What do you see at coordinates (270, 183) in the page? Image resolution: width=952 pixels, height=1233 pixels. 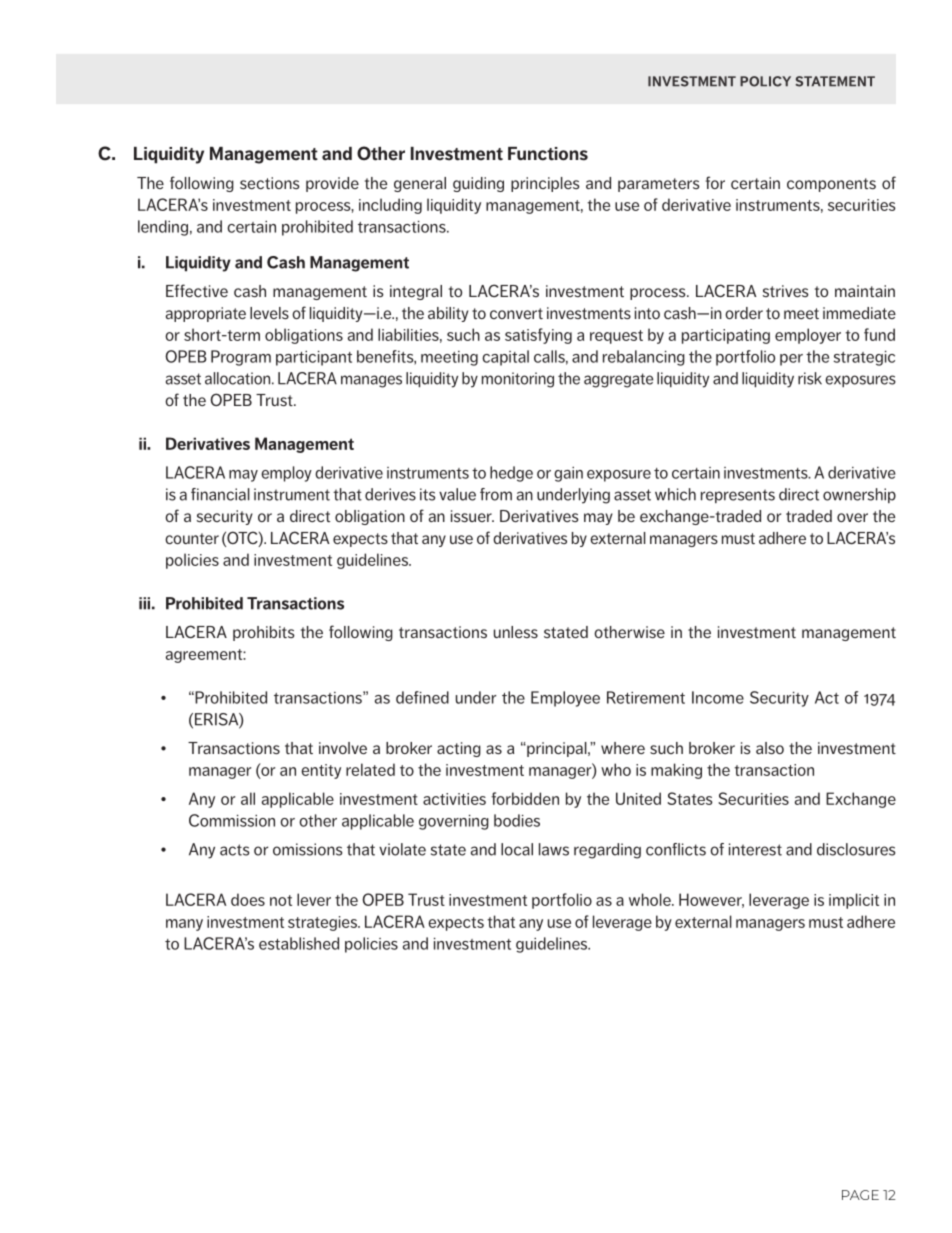 I see `sections` at bounding box center [270, 183].
